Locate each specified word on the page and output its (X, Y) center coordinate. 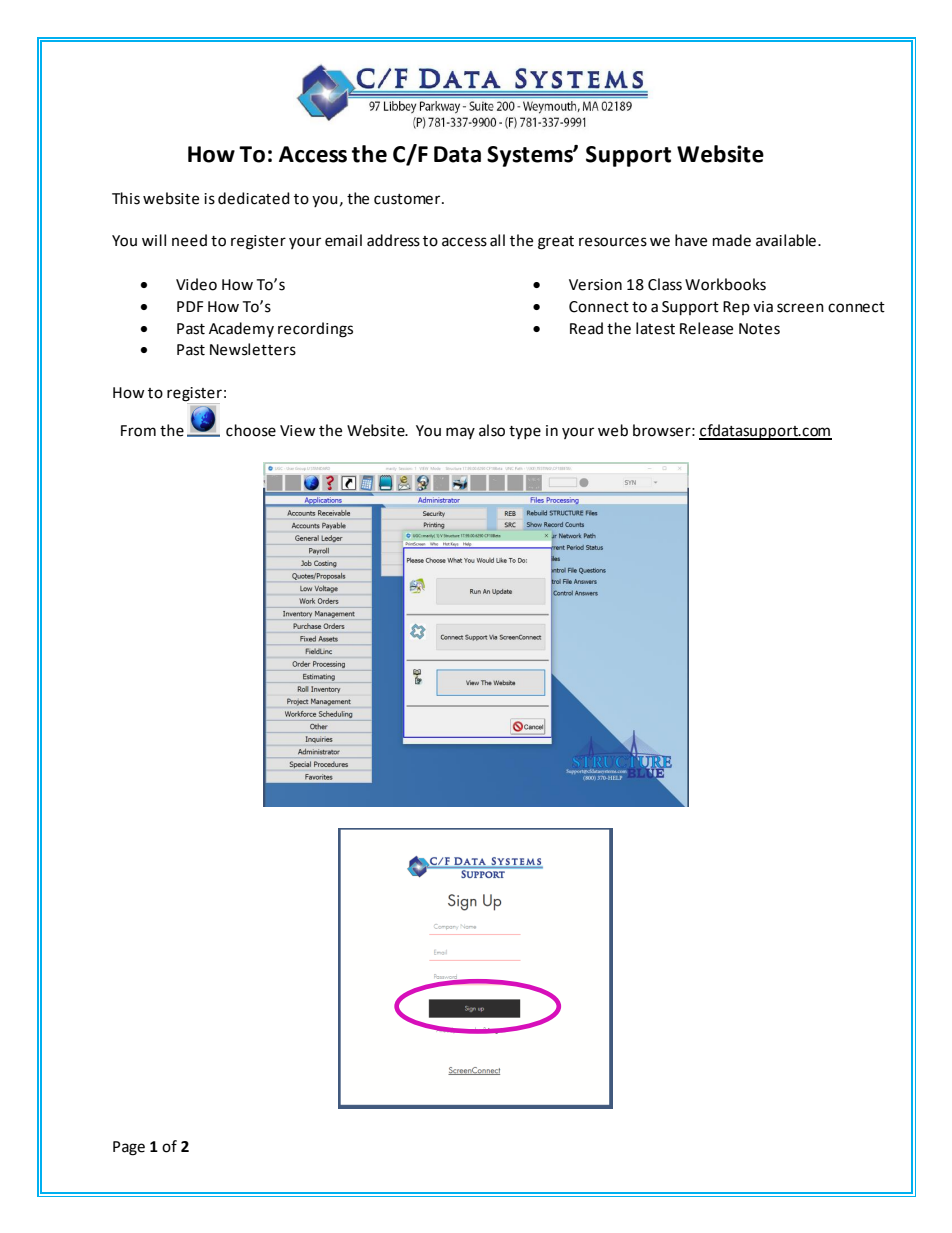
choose (251, 430)
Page (129, 1148)
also (492, 430)
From (138, 431)
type (525, 432)
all (497, 240)
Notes (759, 329)
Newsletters (253, 349)
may (460, 433)
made (732, 240)
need (189, 240)
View (298, 431)
